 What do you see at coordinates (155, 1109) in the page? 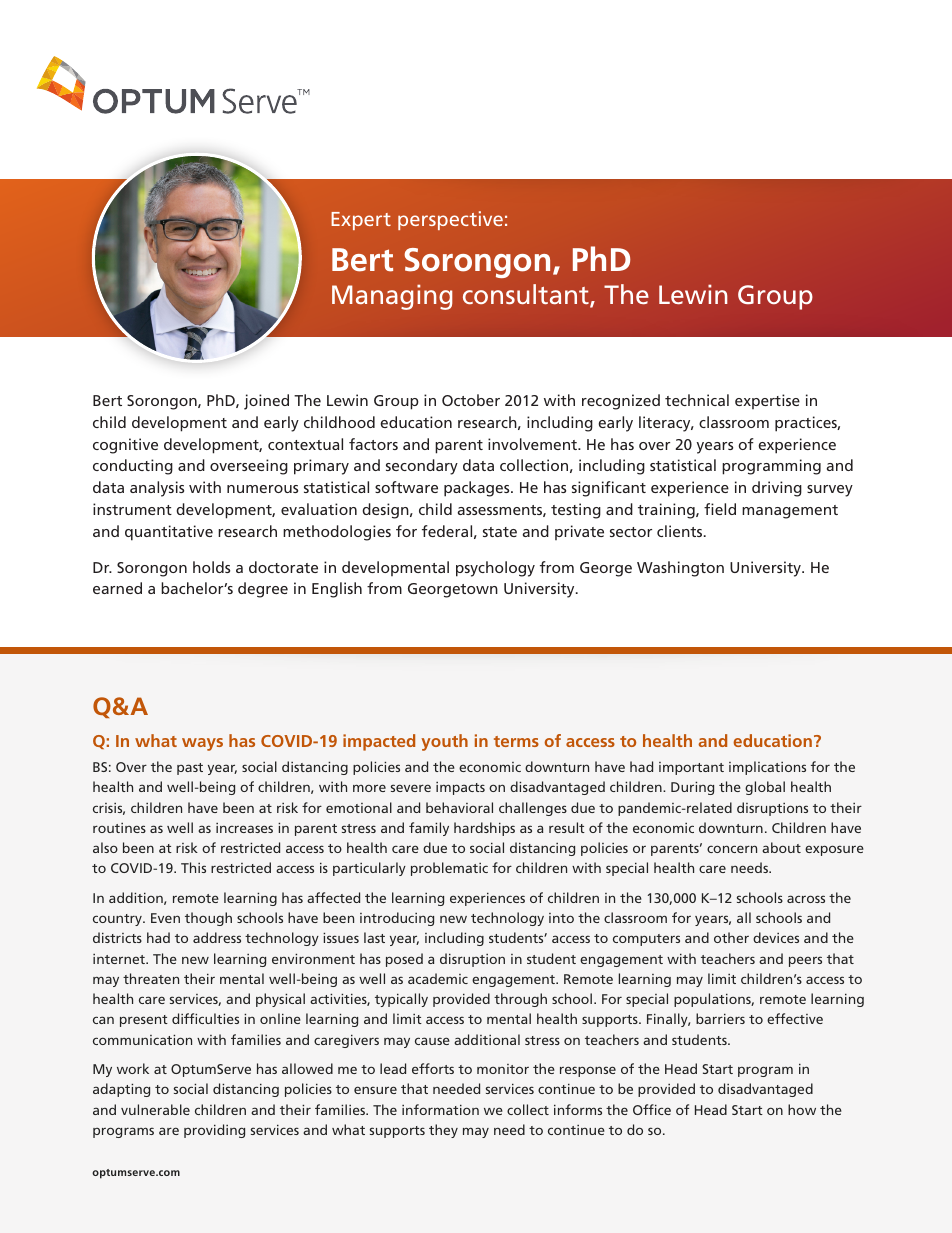
I see `vulnerable` at bounding box center [155, 1109].
